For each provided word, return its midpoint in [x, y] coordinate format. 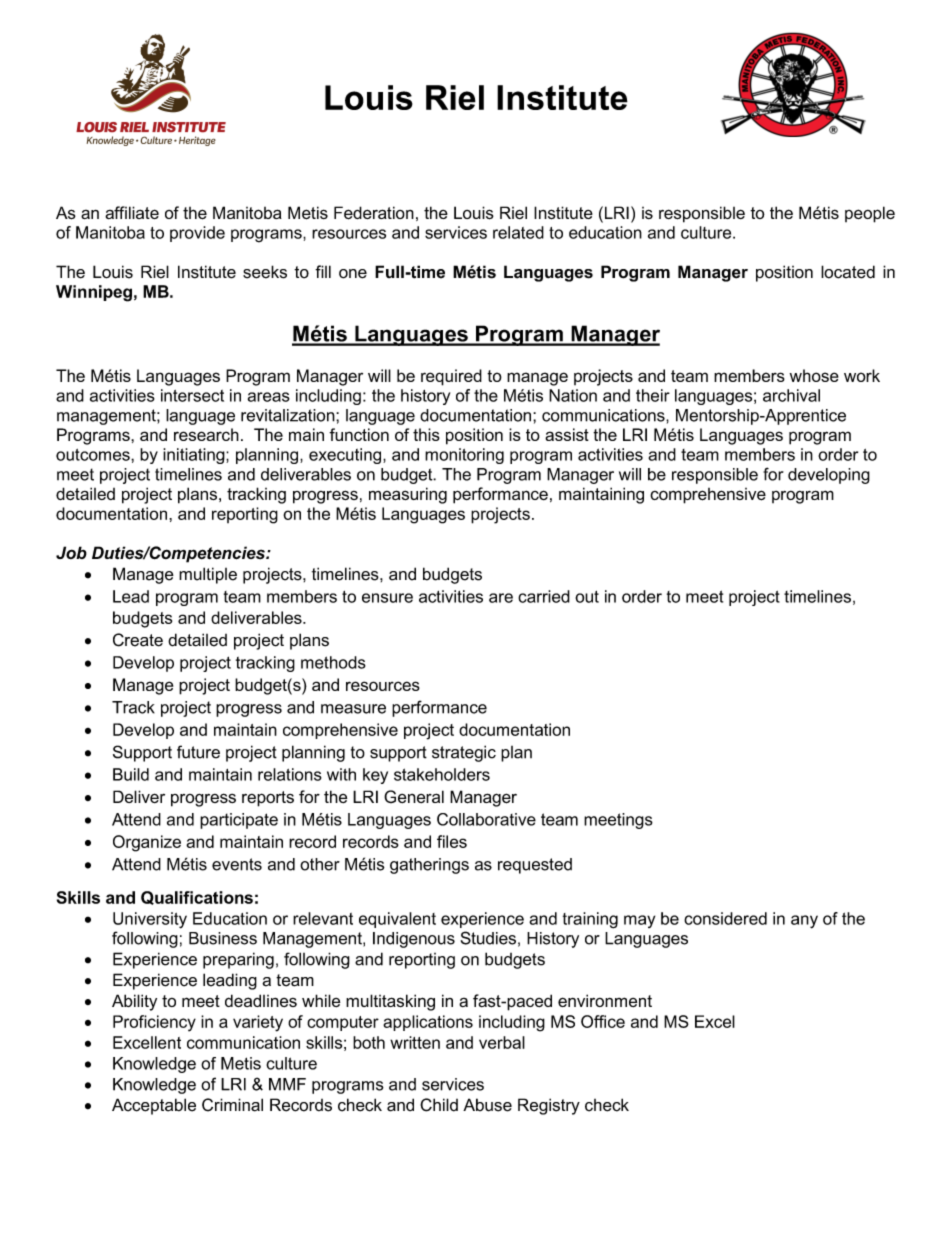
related [518, 232]
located [848, 272]
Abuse [487, 1105]
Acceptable [154, 1106]
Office [603, 1021]
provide [197, 234]
